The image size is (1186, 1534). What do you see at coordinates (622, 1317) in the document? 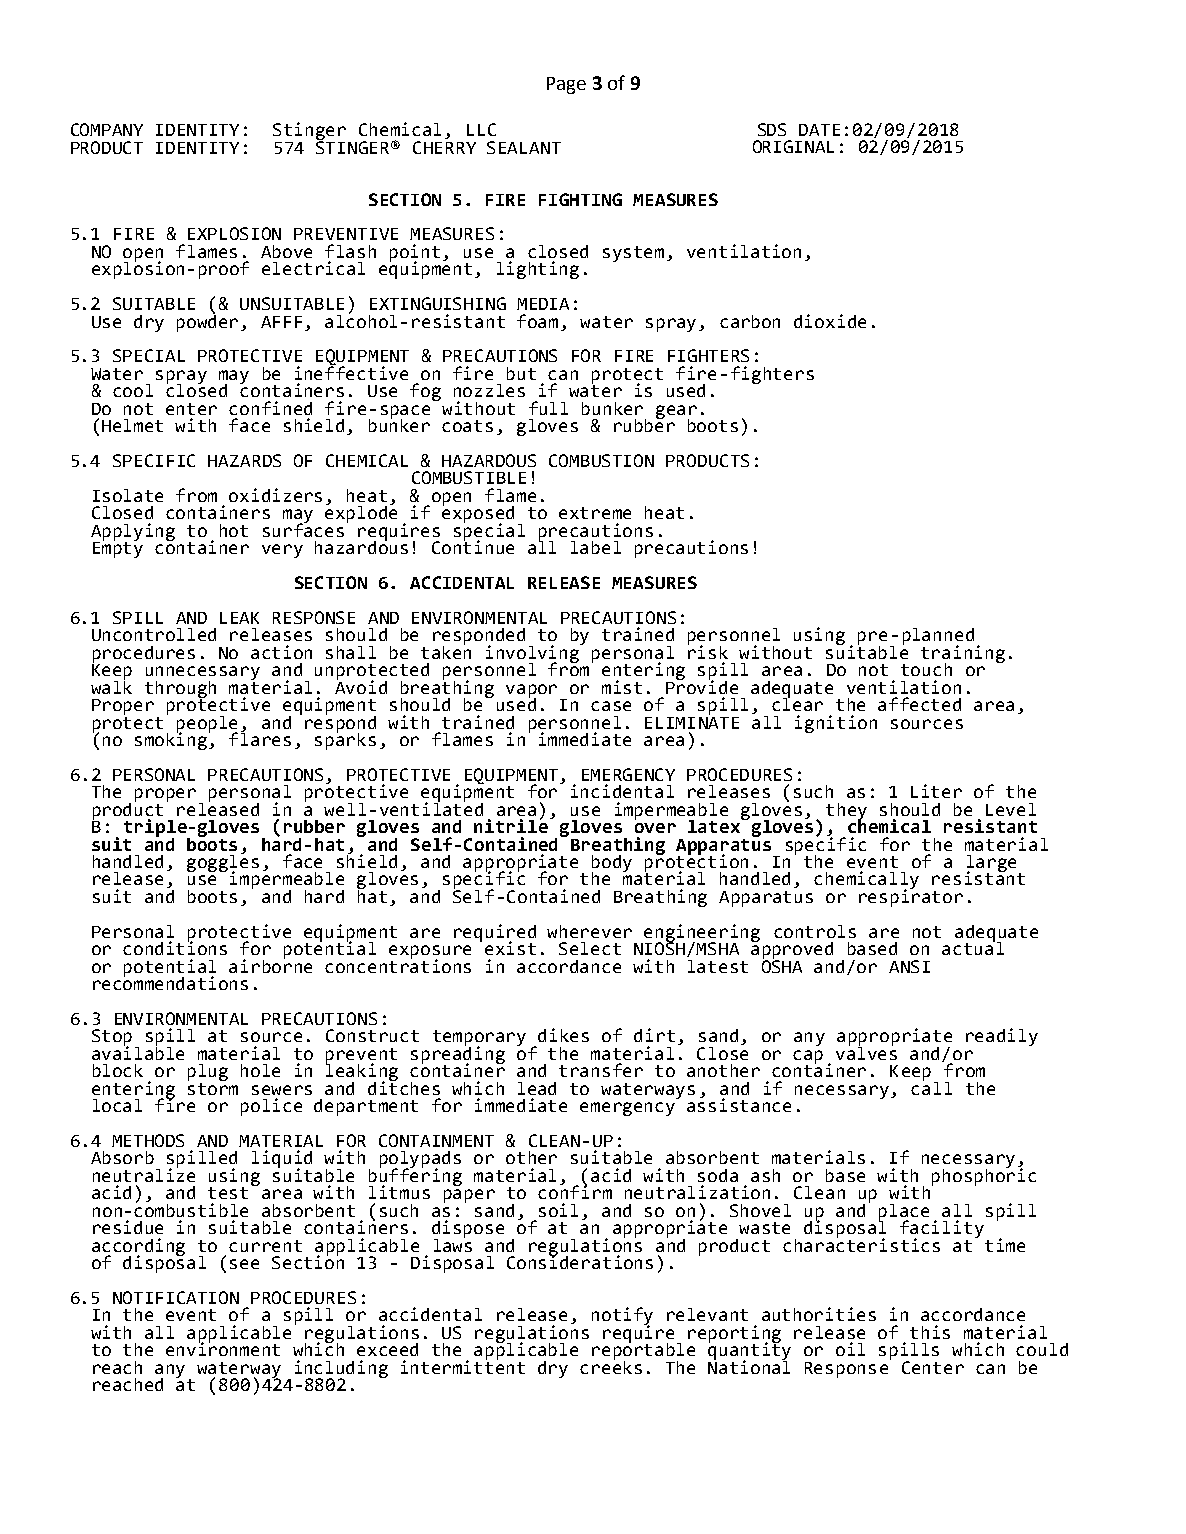
I see `notify` at bounding box center [622, 1317].
